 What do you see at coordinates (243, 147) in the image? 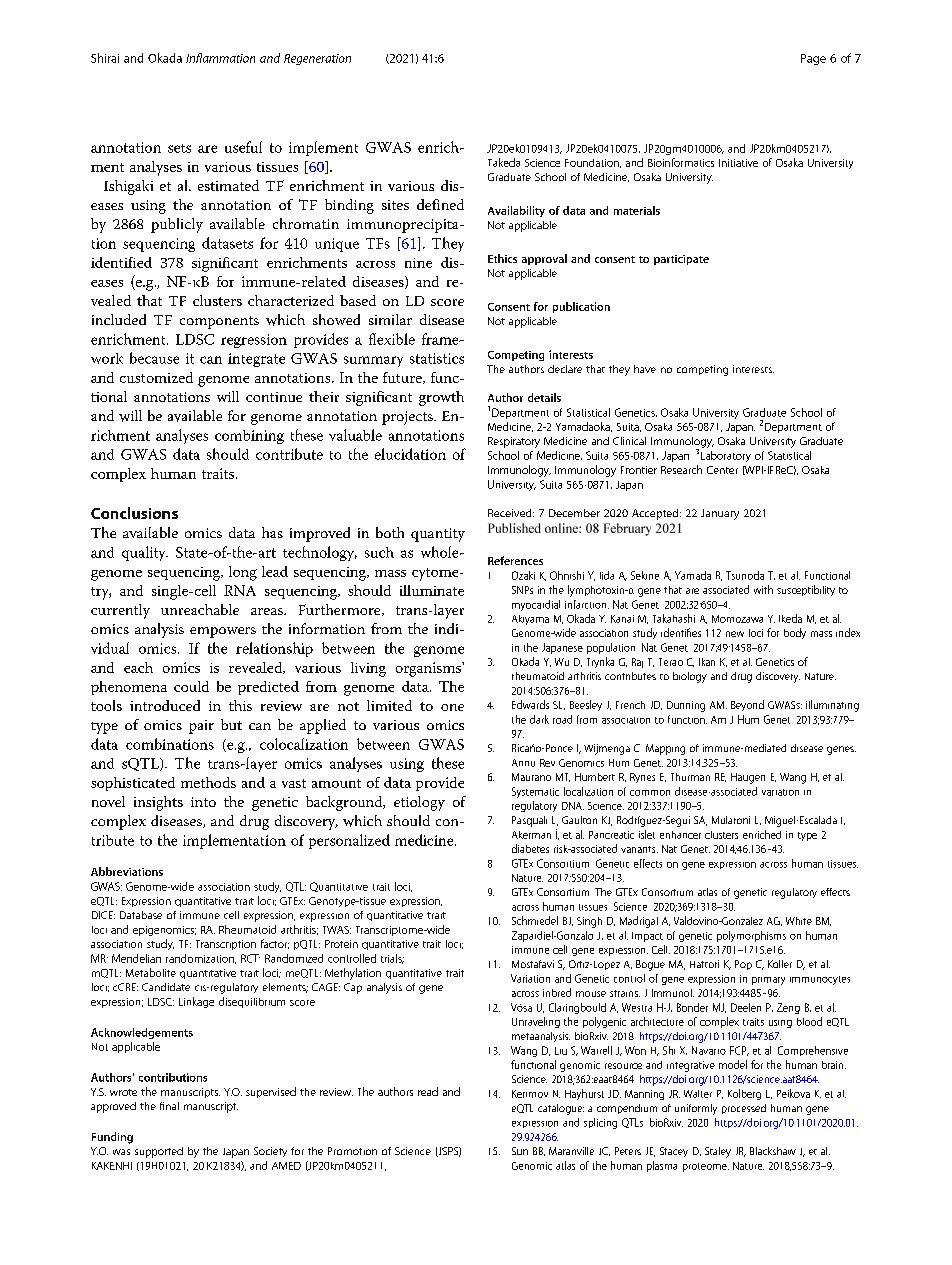
I see `useful` at bounding box center [243, 147].
